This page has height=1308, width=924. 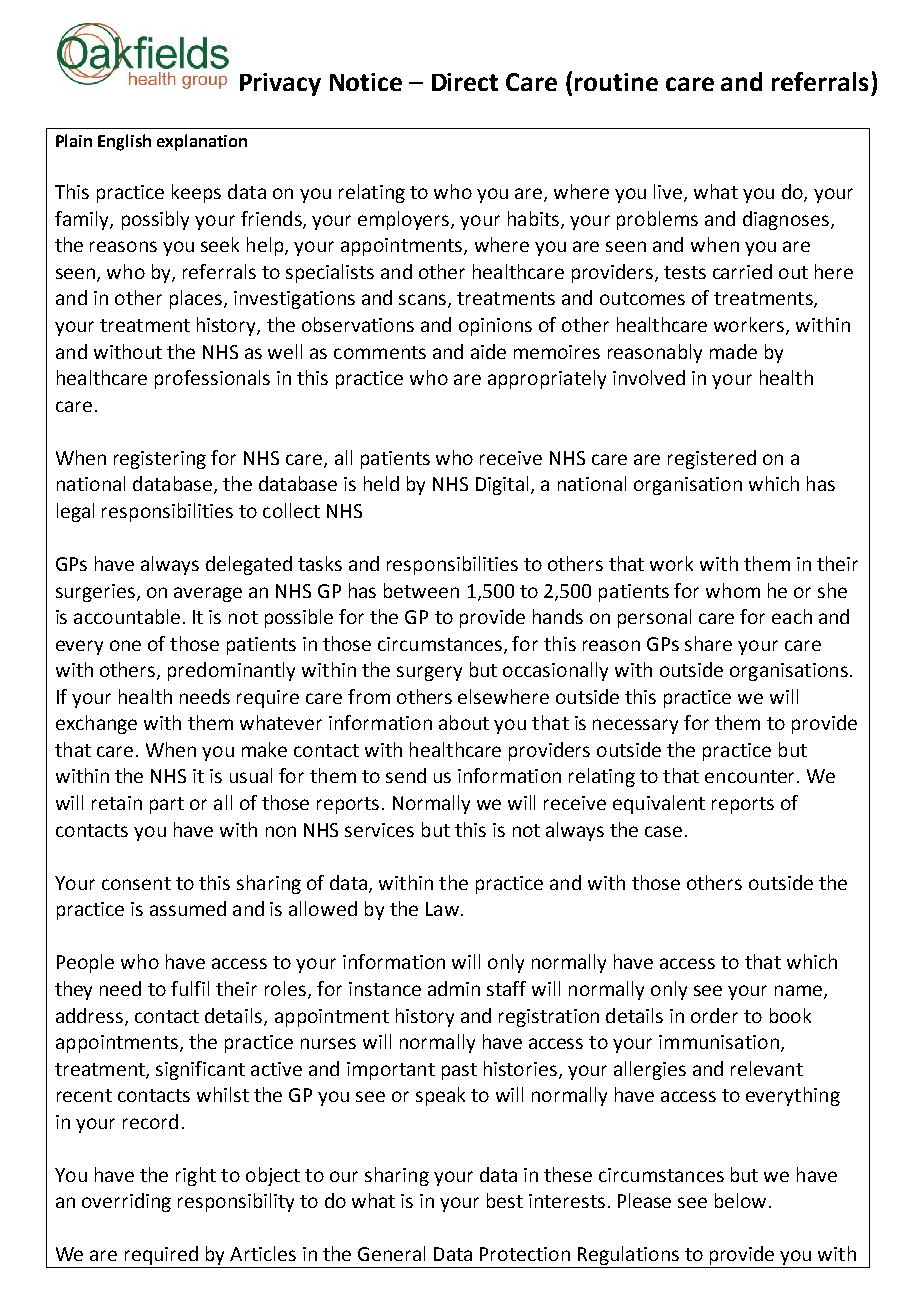 I want to click on one, so click(x=125, y=645).
